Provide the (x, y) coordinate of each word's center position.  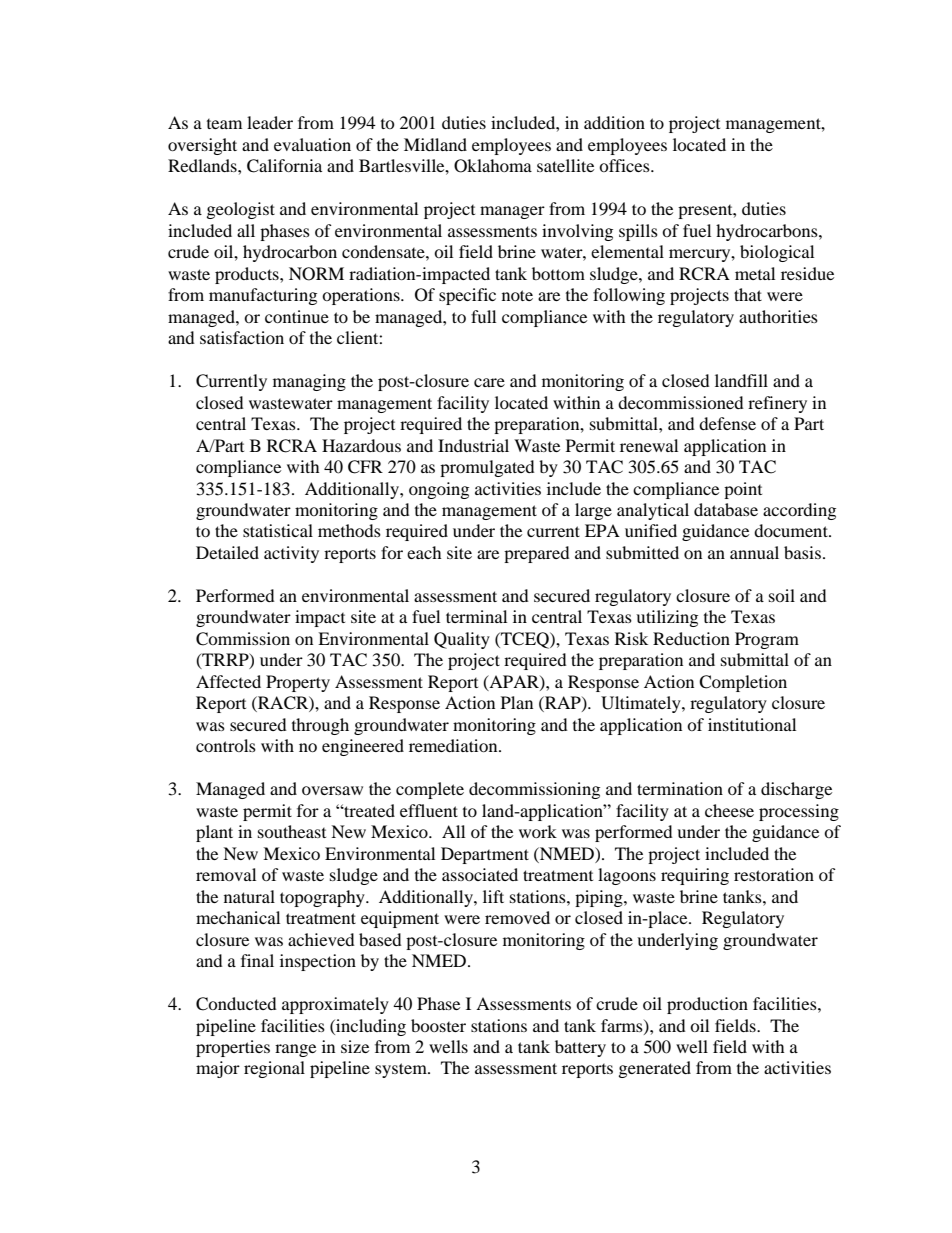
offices (625, 165)
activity (291, 554)
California (284, 166)
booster (438, 1025)
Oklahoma (493, 166)
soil (782, 595)
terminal (476, 616)
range (295, 1050)
